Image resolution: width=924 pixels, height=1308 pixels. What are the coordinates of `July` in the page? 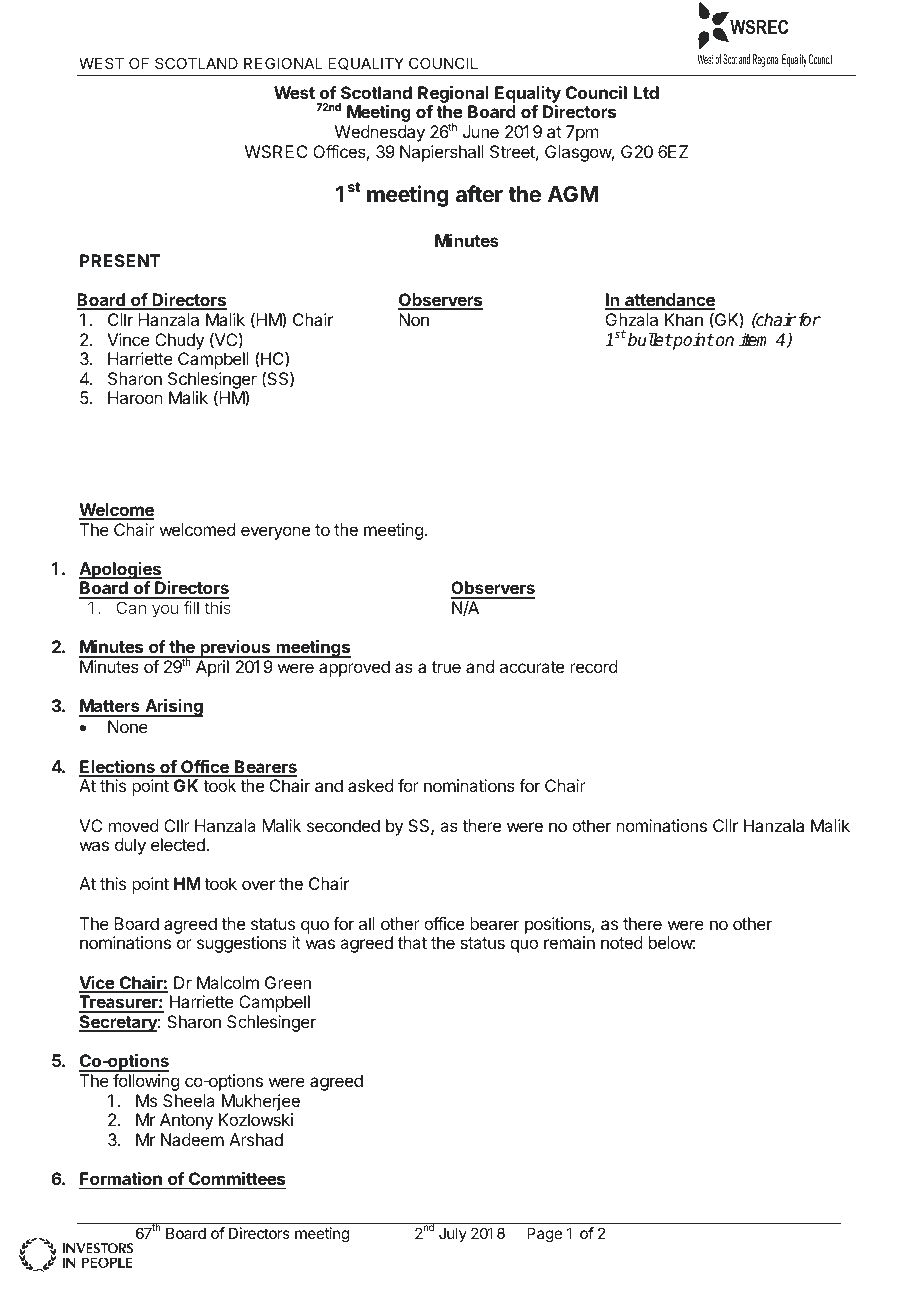 It's located at (453, 1234).
